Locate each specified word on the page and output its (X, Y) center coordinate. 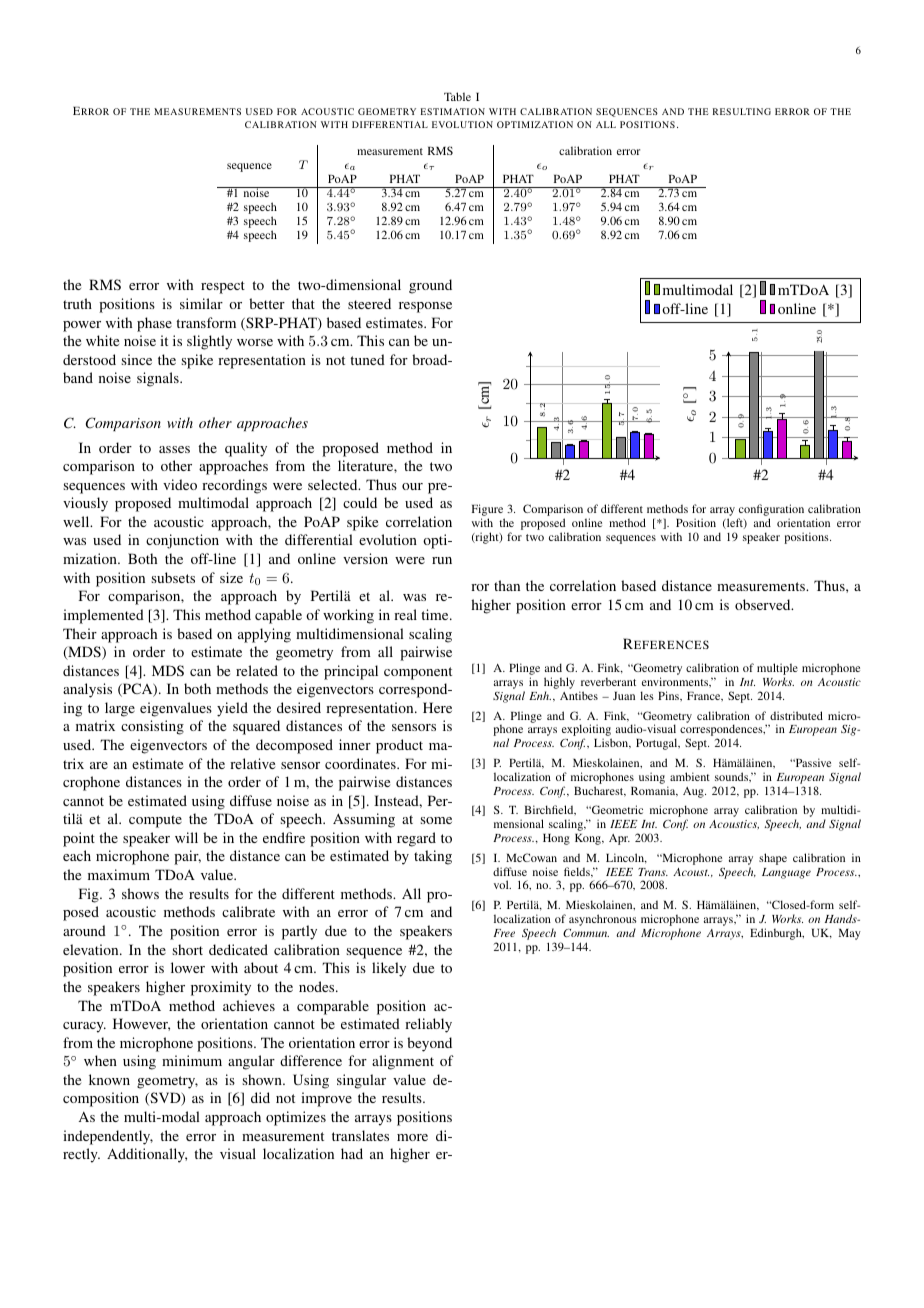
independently (108, 1137)
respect (223, 287)
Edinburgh (777, 934)
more (412, 1137)
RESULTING (742, 111)
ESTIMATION (453, 111)
